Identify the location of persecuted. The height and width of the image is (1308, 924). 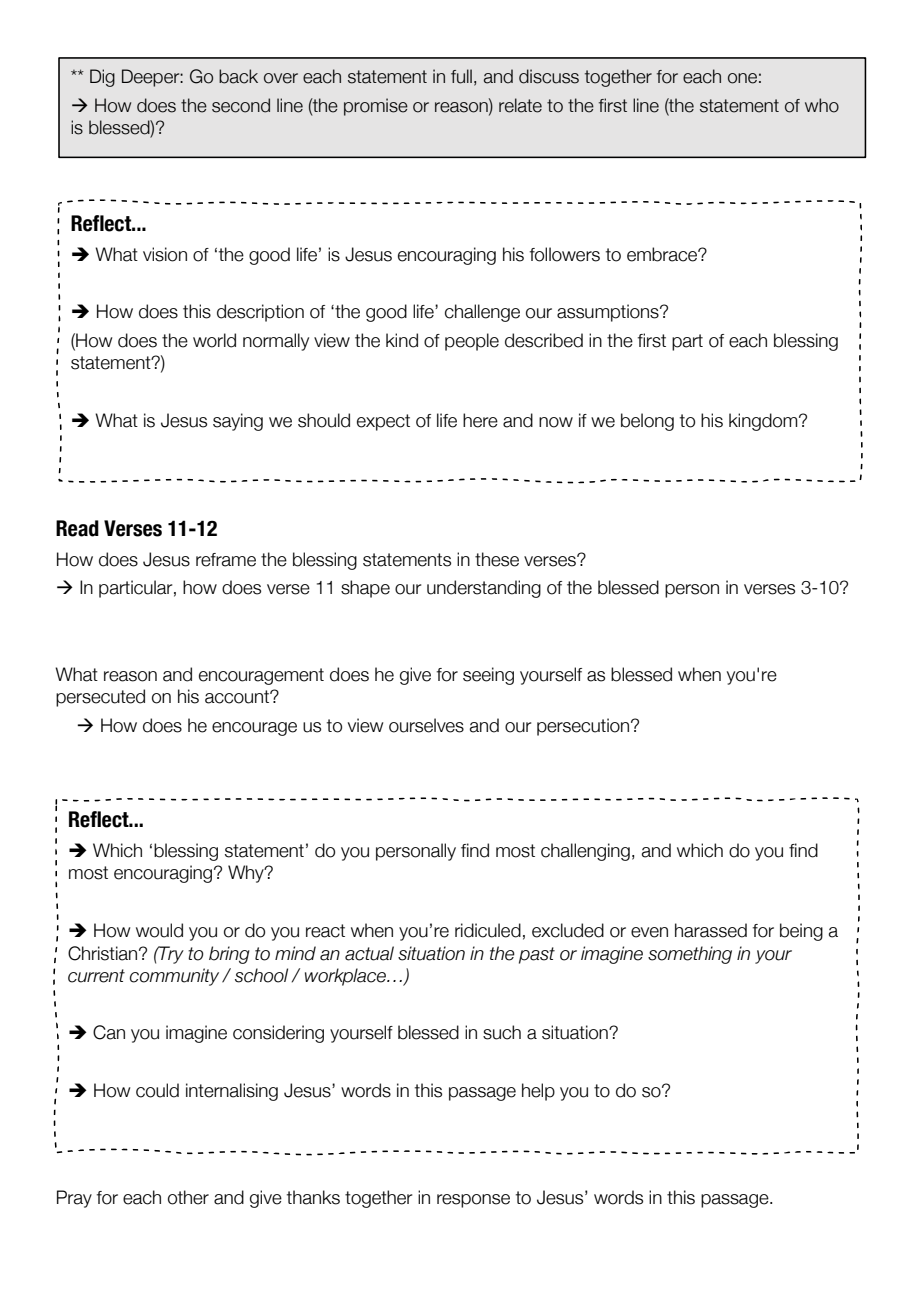
(100, 698).
